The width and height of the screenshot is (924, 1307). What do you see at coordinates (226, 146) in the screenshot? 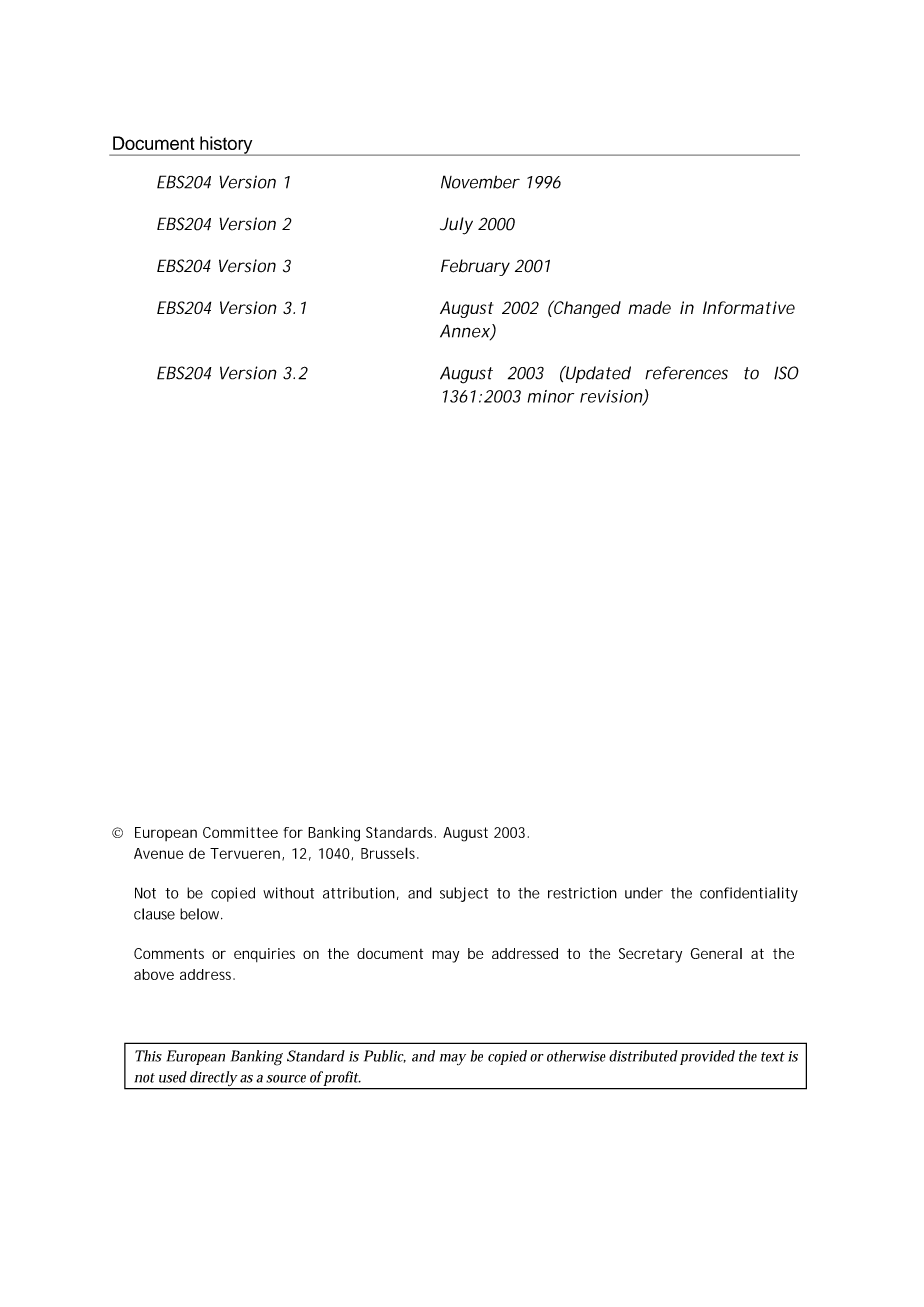
I see `history` at bounding box center [226, 146].
